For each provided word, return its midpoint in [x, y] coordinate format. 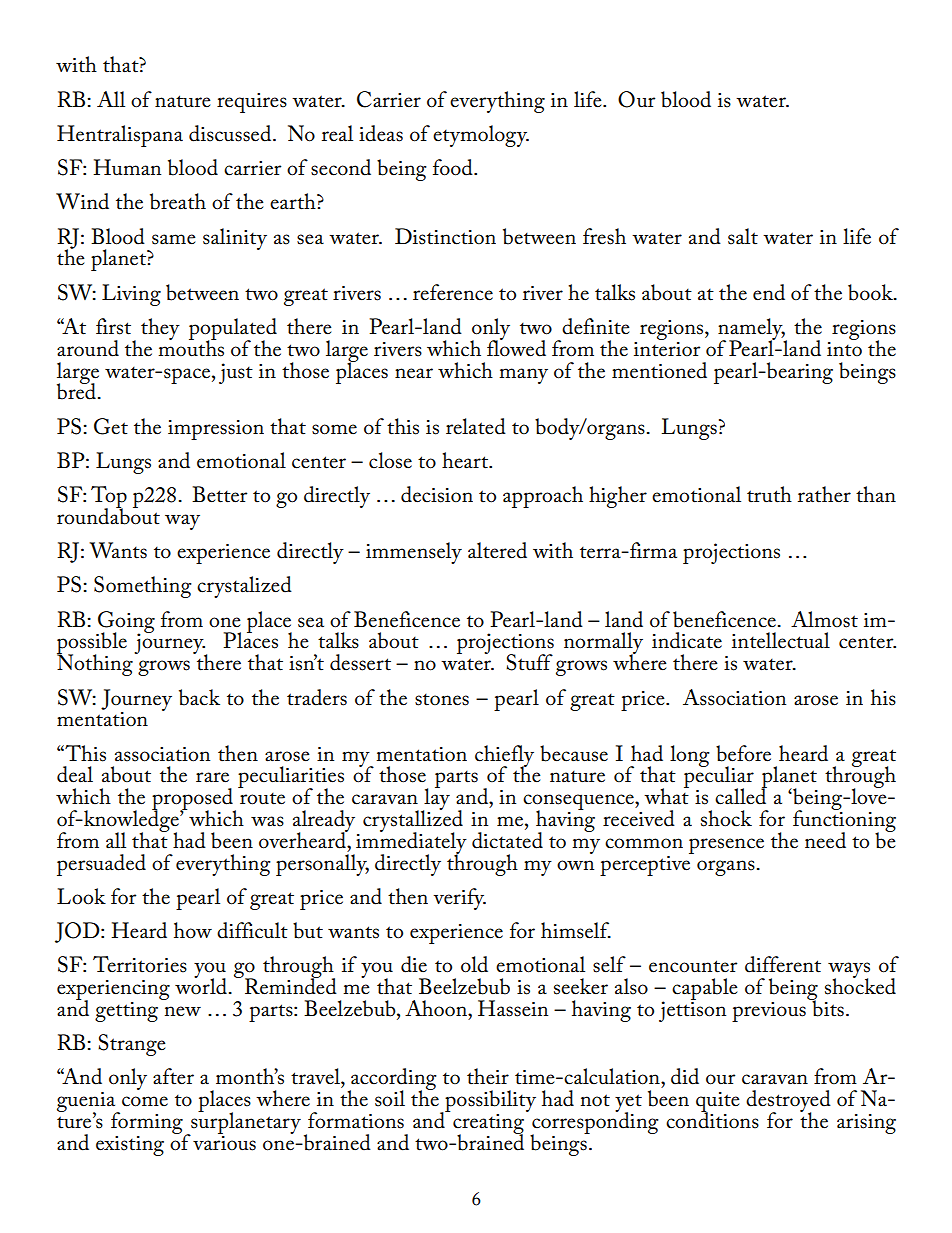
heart [466, 460]
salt [743, 236]
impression [216, 430]
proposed [194, 800]
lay [436, 799]
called [741, 795]
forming [147, 1123]
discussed [231, 133]
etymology [481, 136]
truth [769, 494]
